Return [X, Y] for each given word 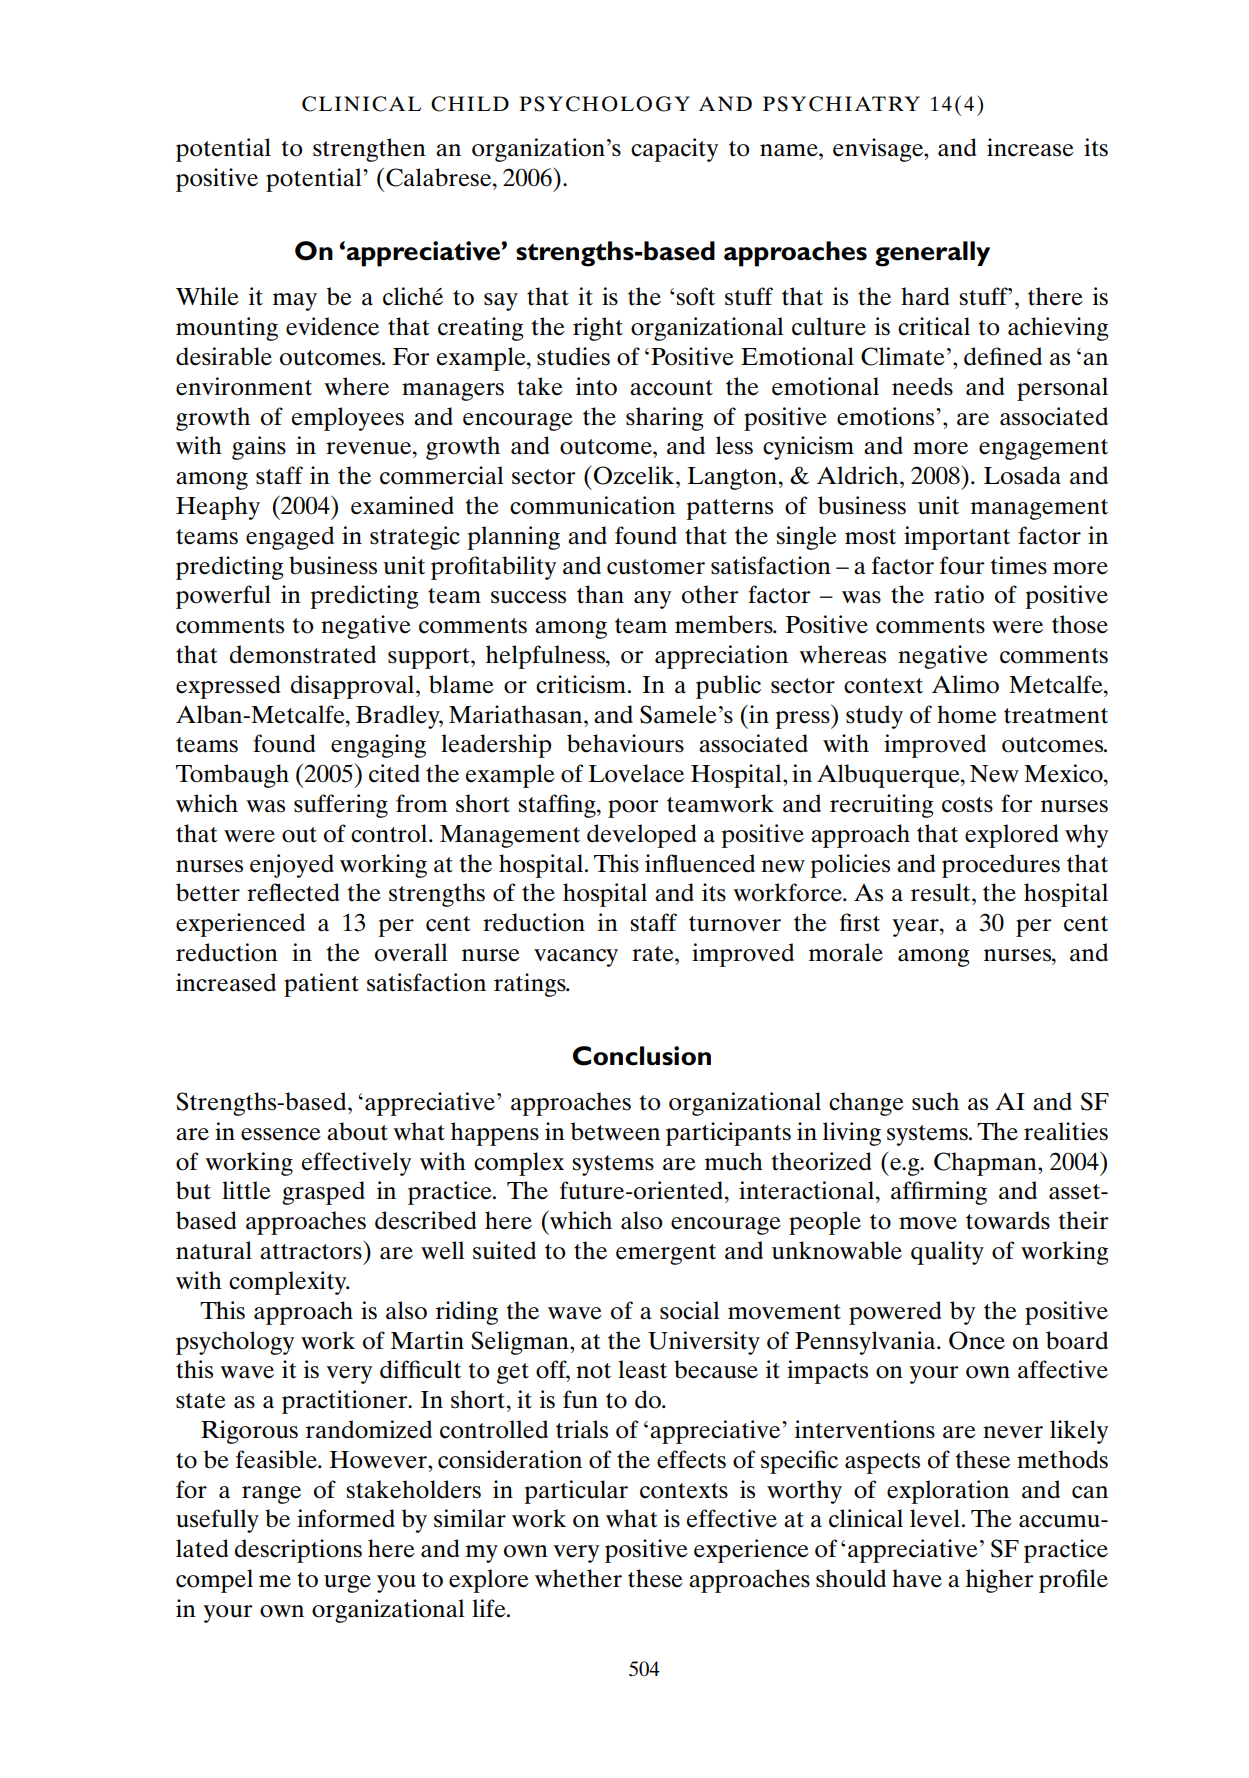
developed [641, 836]
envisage [879, 150]
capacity [674, 150]
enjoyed [292, 866]
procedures [1001, 866]
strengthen [369, 150]
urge [347, 1584]
